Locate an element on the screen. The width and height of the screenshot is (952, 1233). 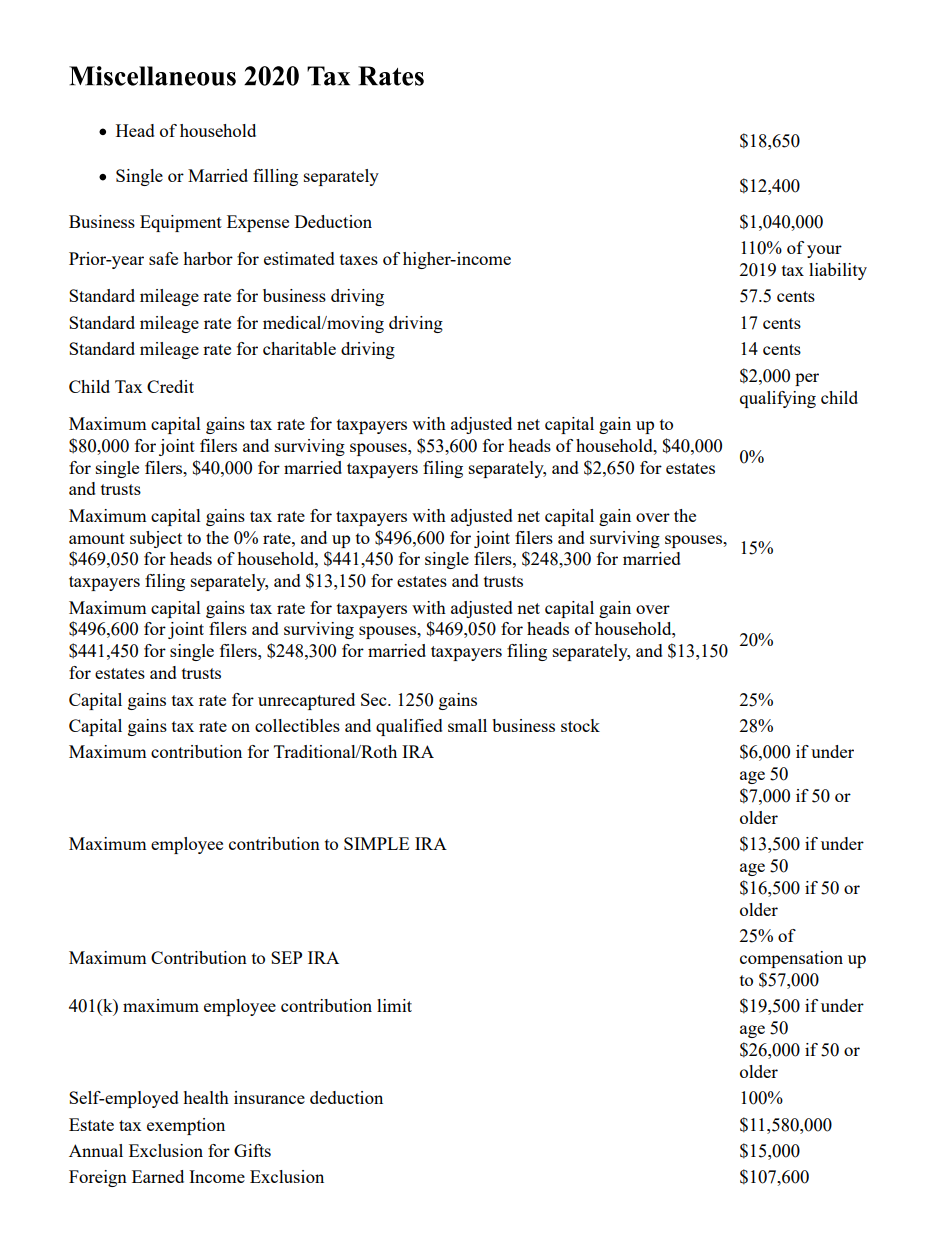
Equipment is located at coordinates (181, 223).
